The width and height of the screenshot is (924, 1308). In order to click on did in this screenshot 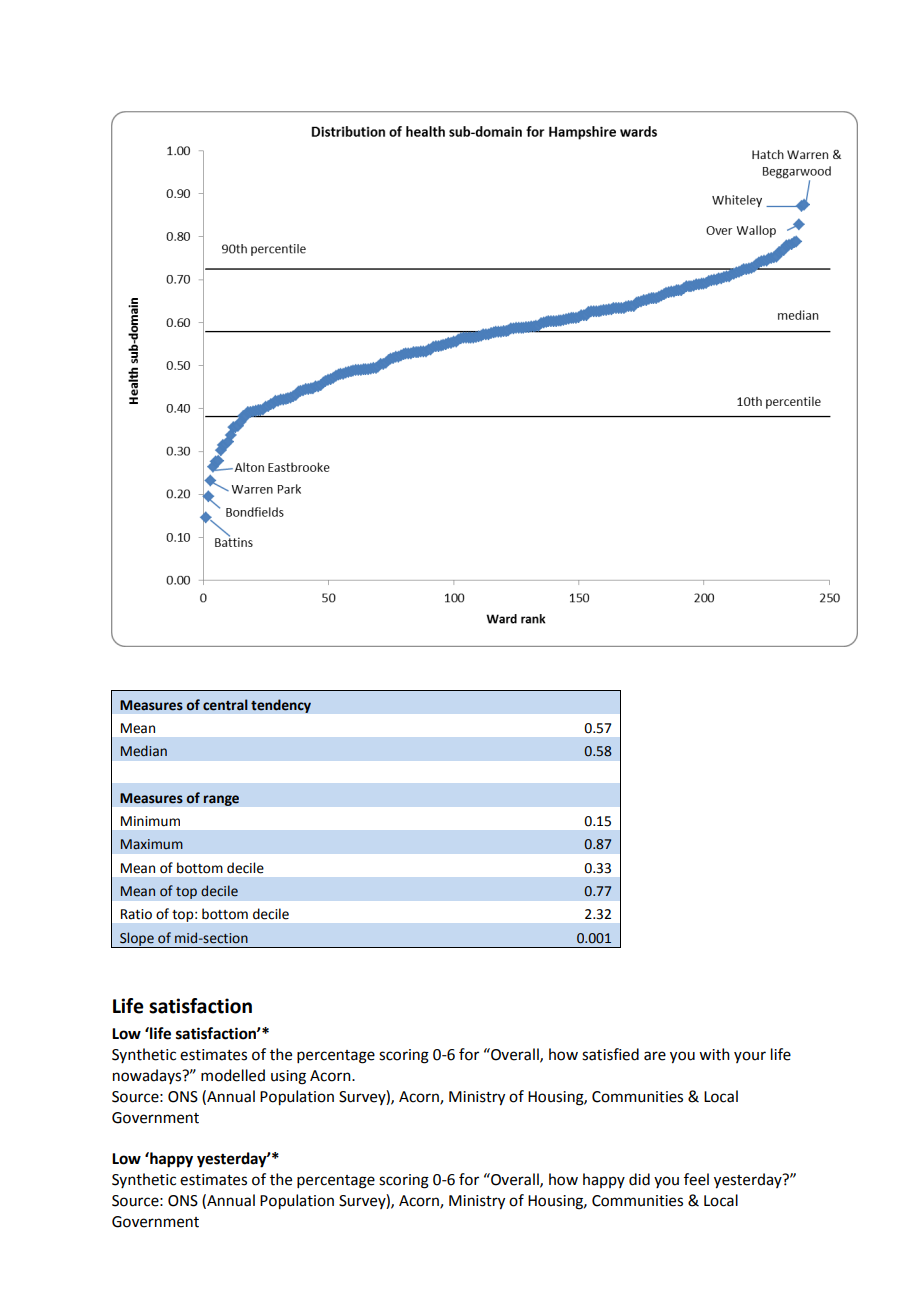, I will do `click(639, 1179)`.
